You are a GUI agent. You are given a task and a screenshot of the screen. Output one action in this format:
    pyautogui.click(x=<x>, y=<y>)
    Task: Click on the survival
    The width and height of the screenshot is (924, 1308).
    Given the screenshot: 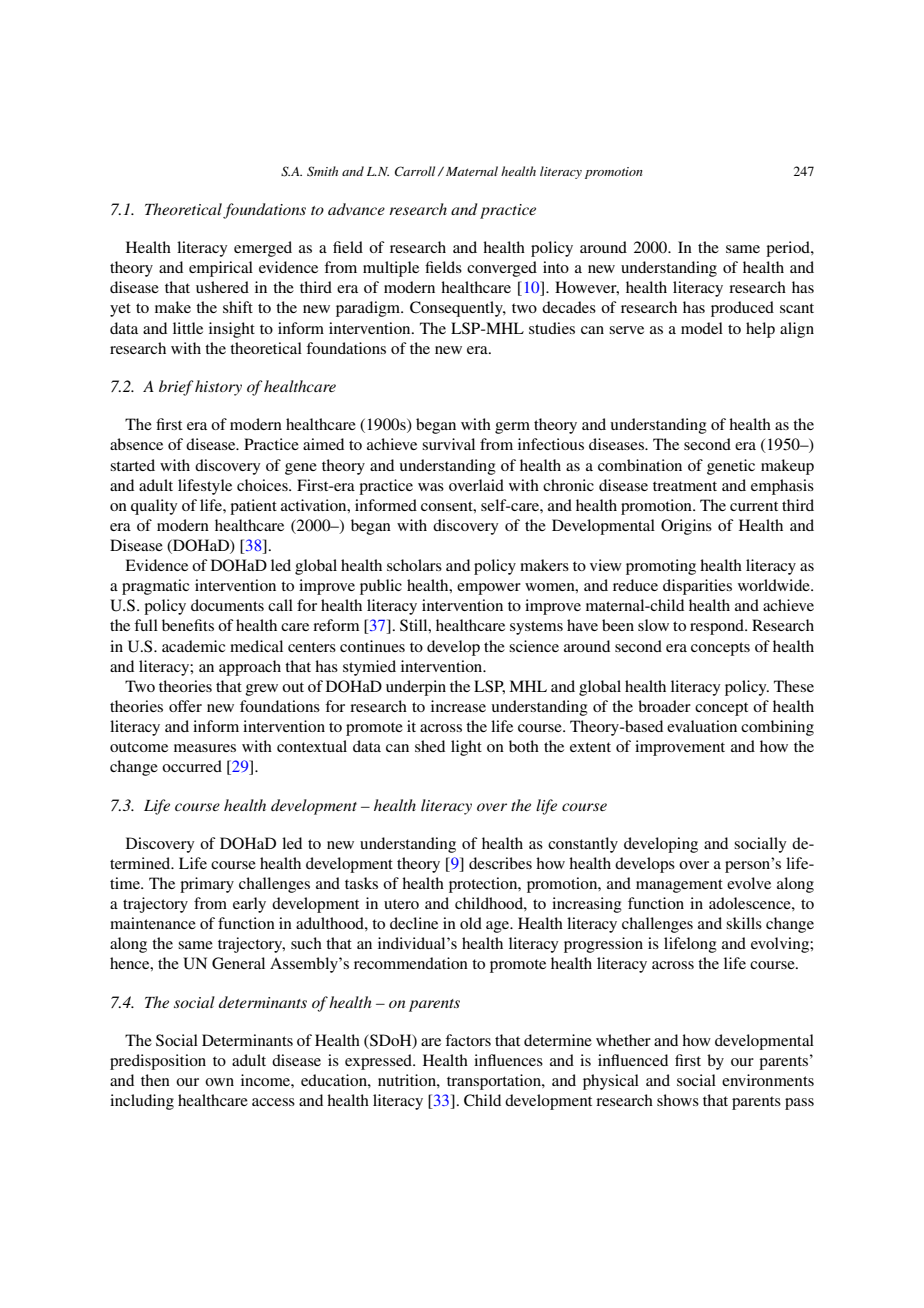 What is the action you would take?
    pyautogui.click(x=448, y=444)
